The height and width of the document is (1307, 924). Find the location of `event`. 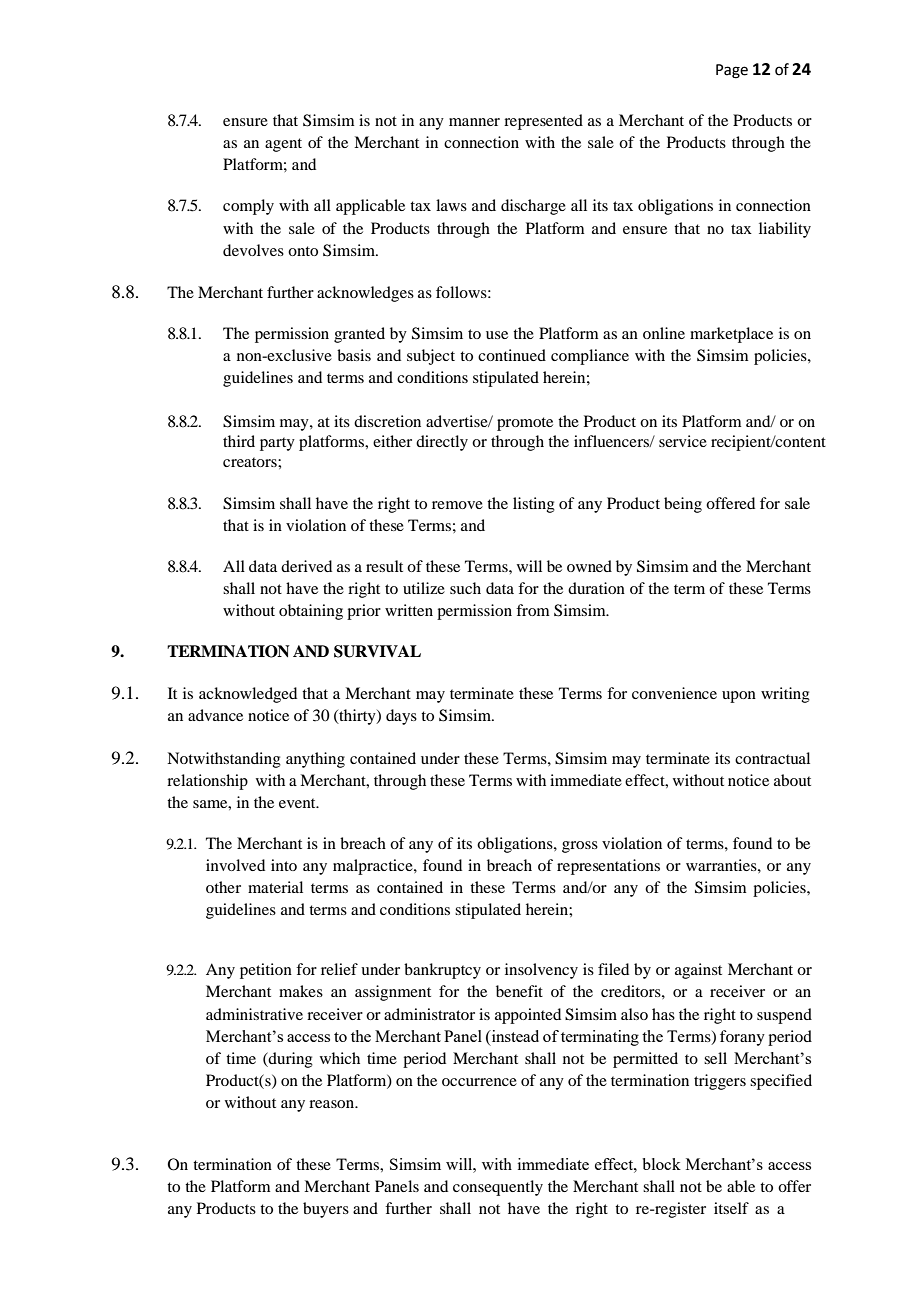

event is located at coordinates (298, 803).
